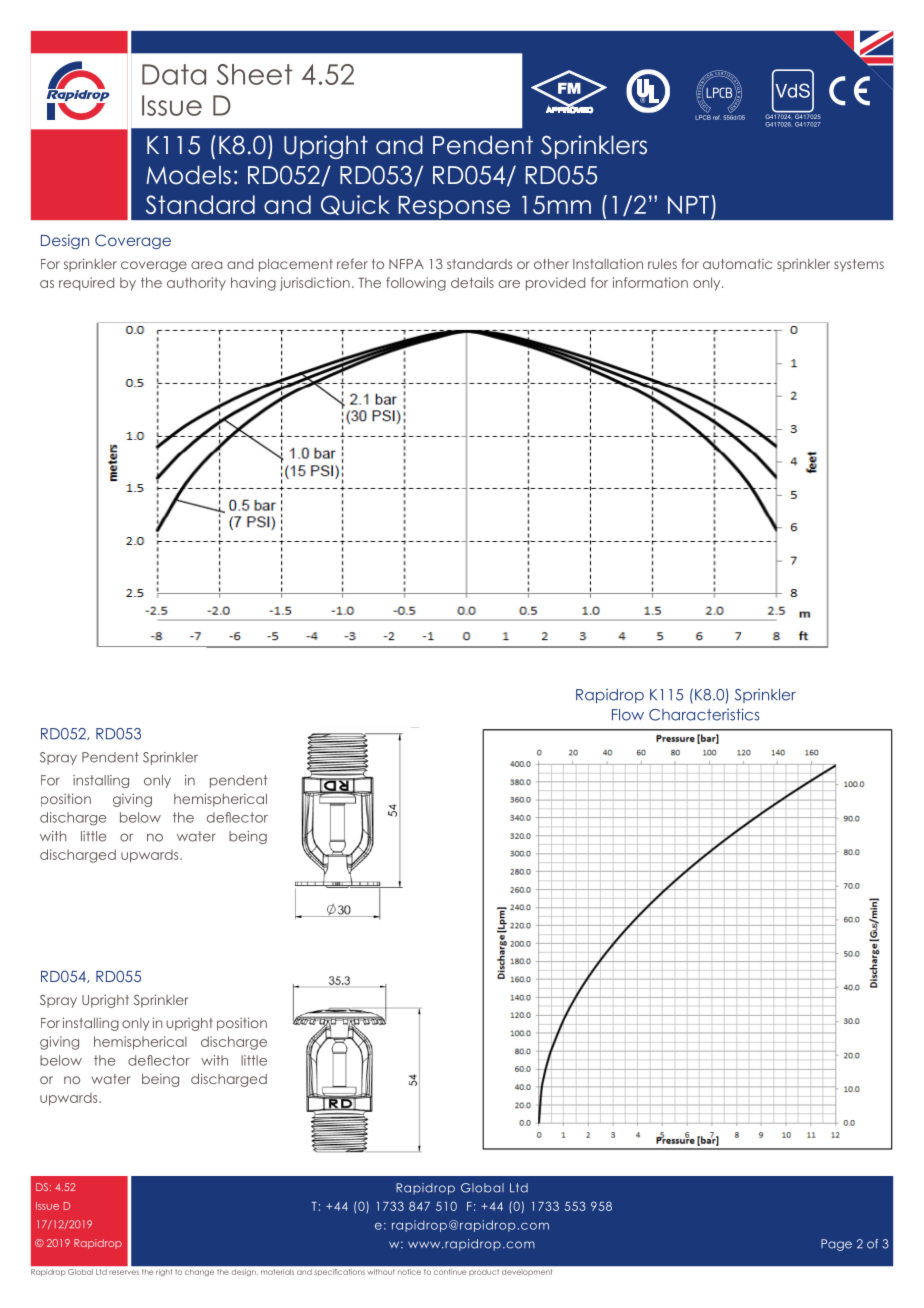 The image size is (924, 1308). What do you see at coordinates (628, 715) in the screenshot?
I see `Flow` at bounding box center [628, 715].
